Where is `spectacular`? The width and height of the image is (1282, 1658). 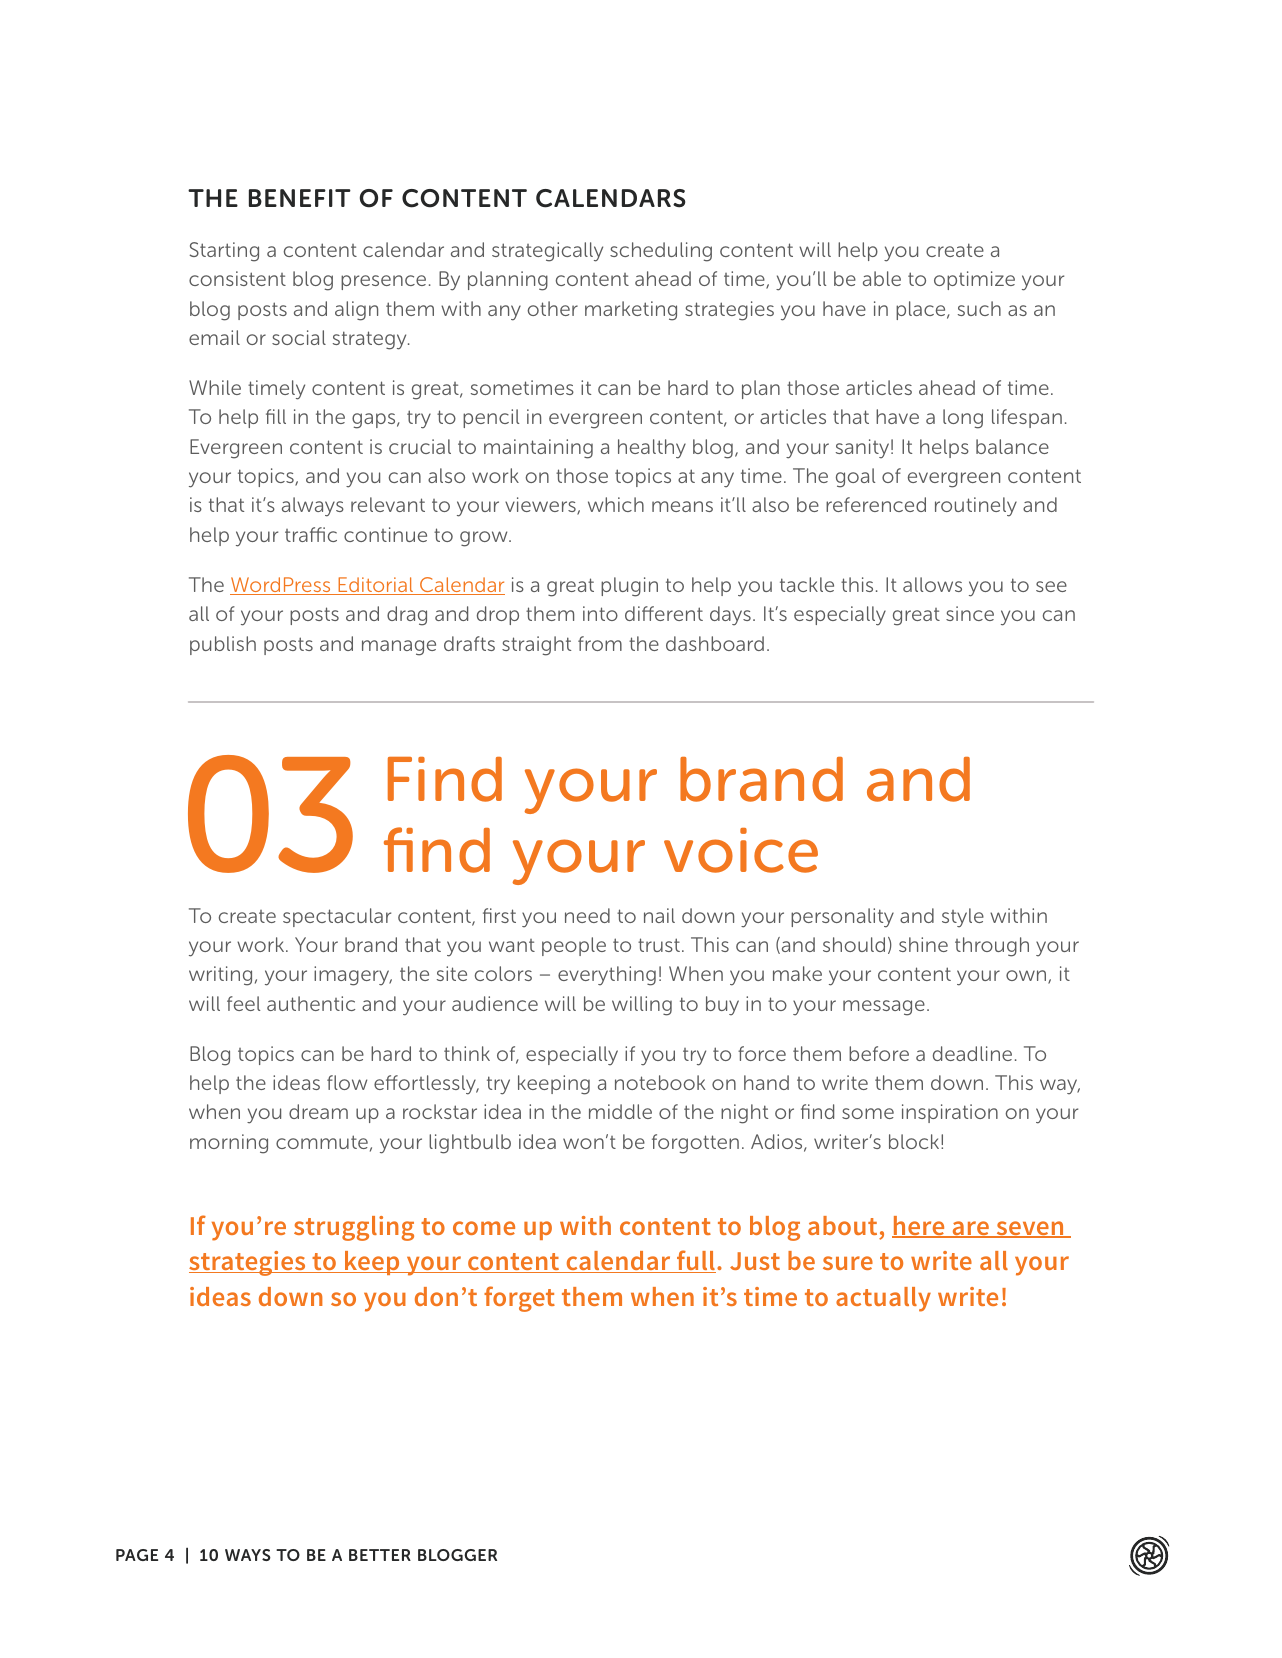
spectacular is located at coordinates (337, 917).
